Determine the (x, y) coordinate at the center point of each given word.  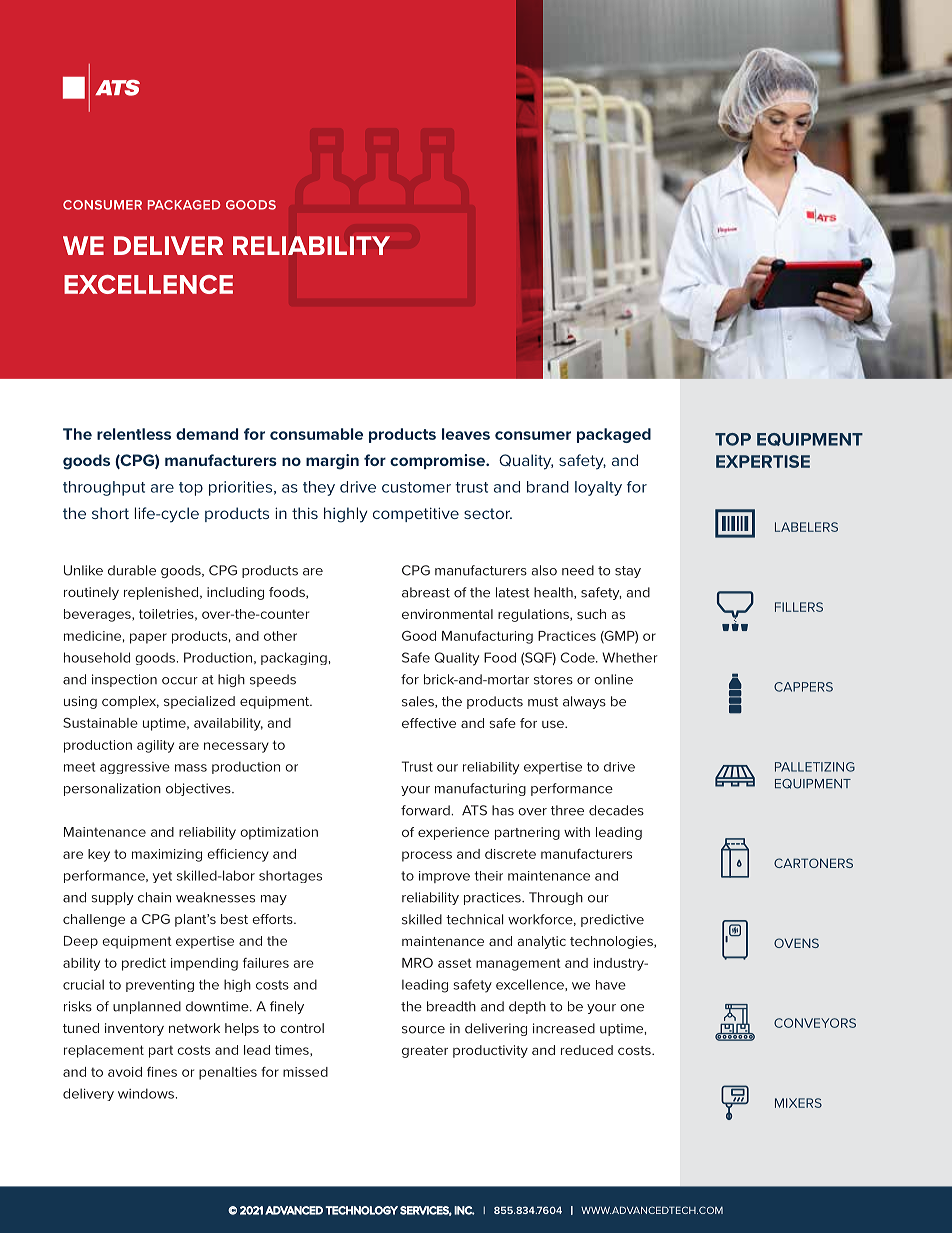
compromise (439, 461)
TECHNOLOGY (361, 1210)
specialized (199, 702)
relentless (134, 434)
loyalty (598, 488)
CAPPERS (803, 687)
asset (455, 963)
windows (146, 1093)
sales (419, 702)
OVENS (796, 943)
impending (204, 964)
